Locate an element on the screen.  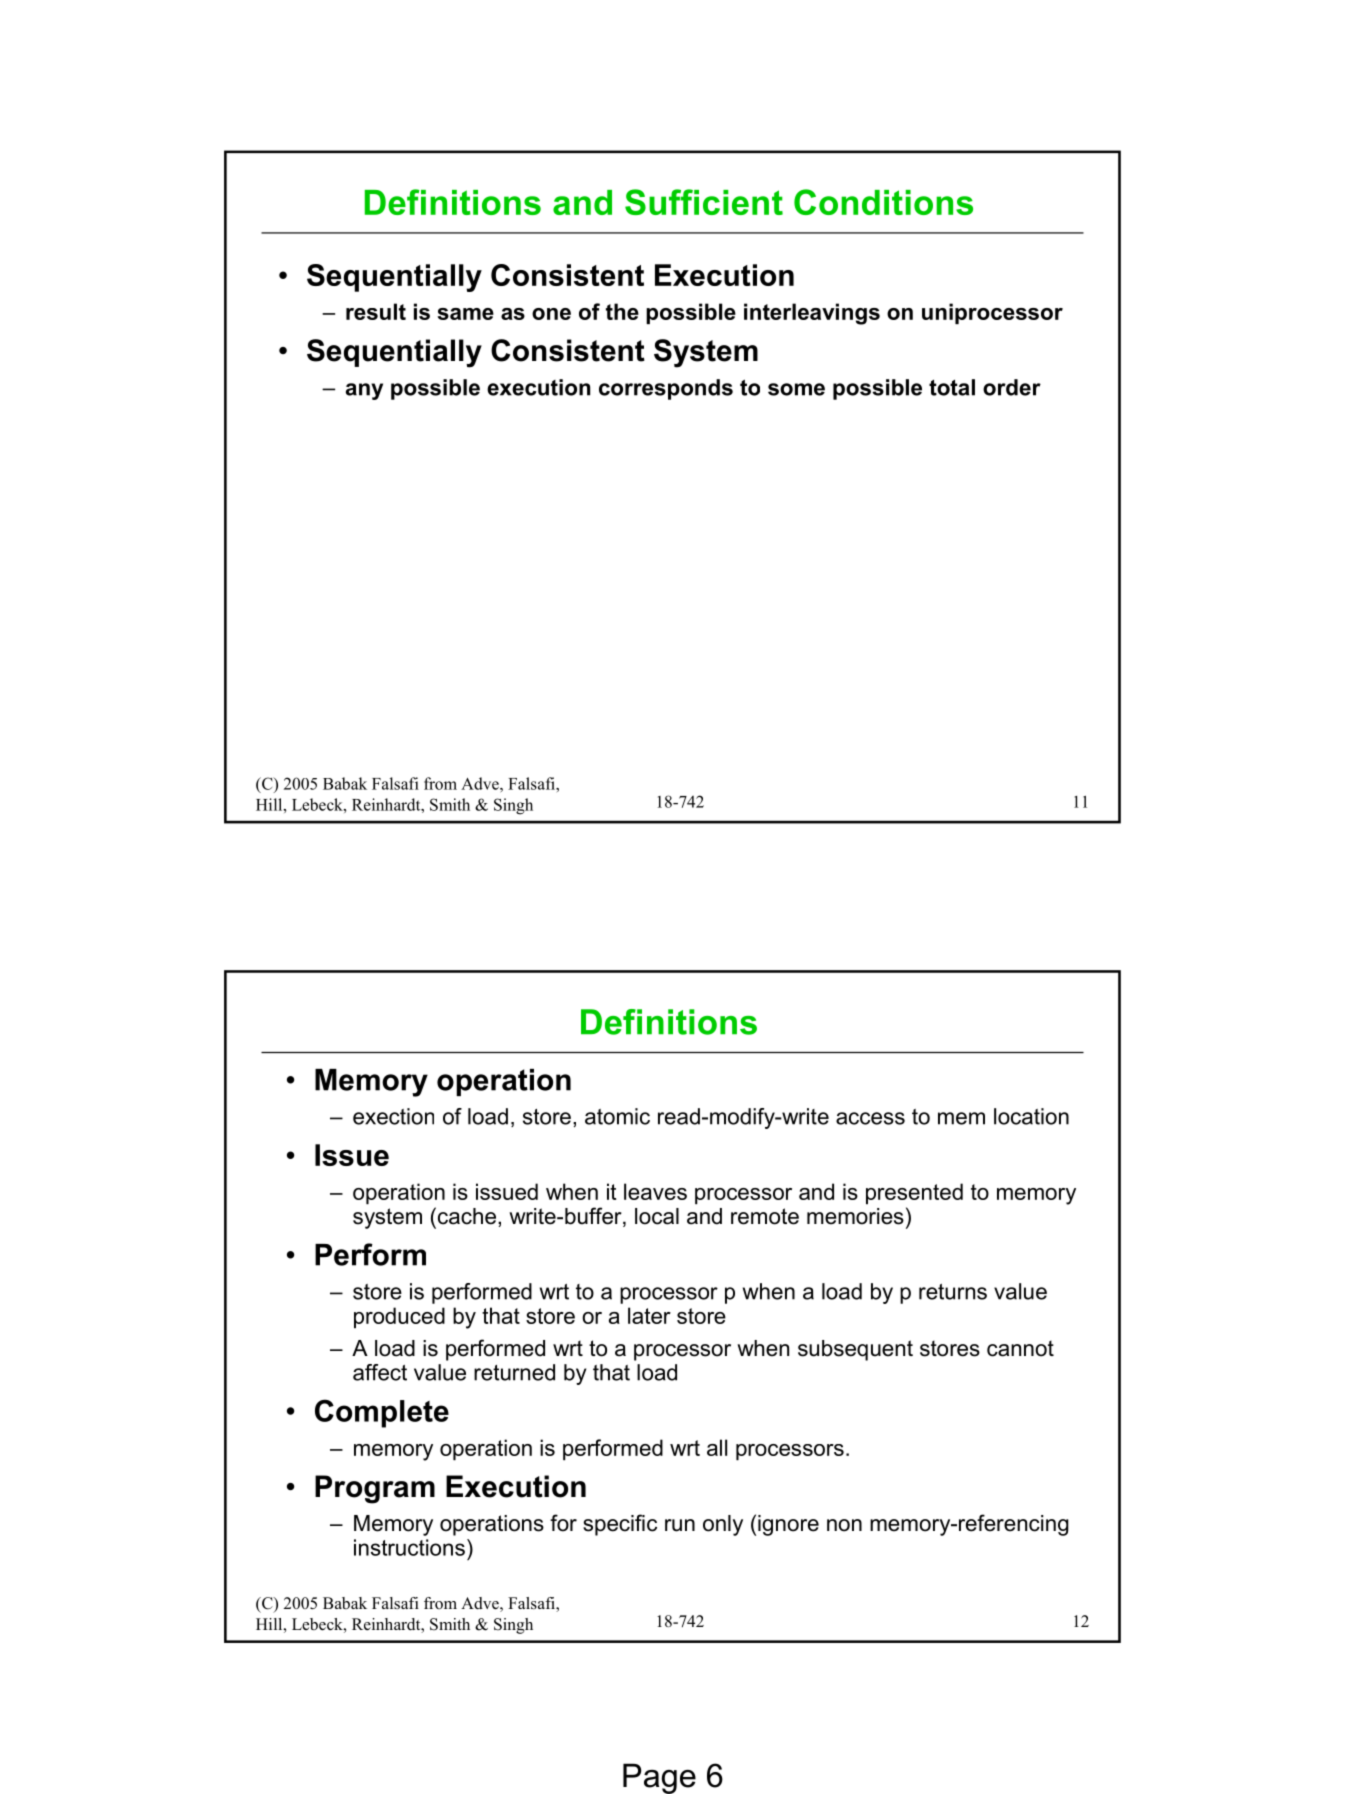
cache is located at coordinates (465, 1216).
